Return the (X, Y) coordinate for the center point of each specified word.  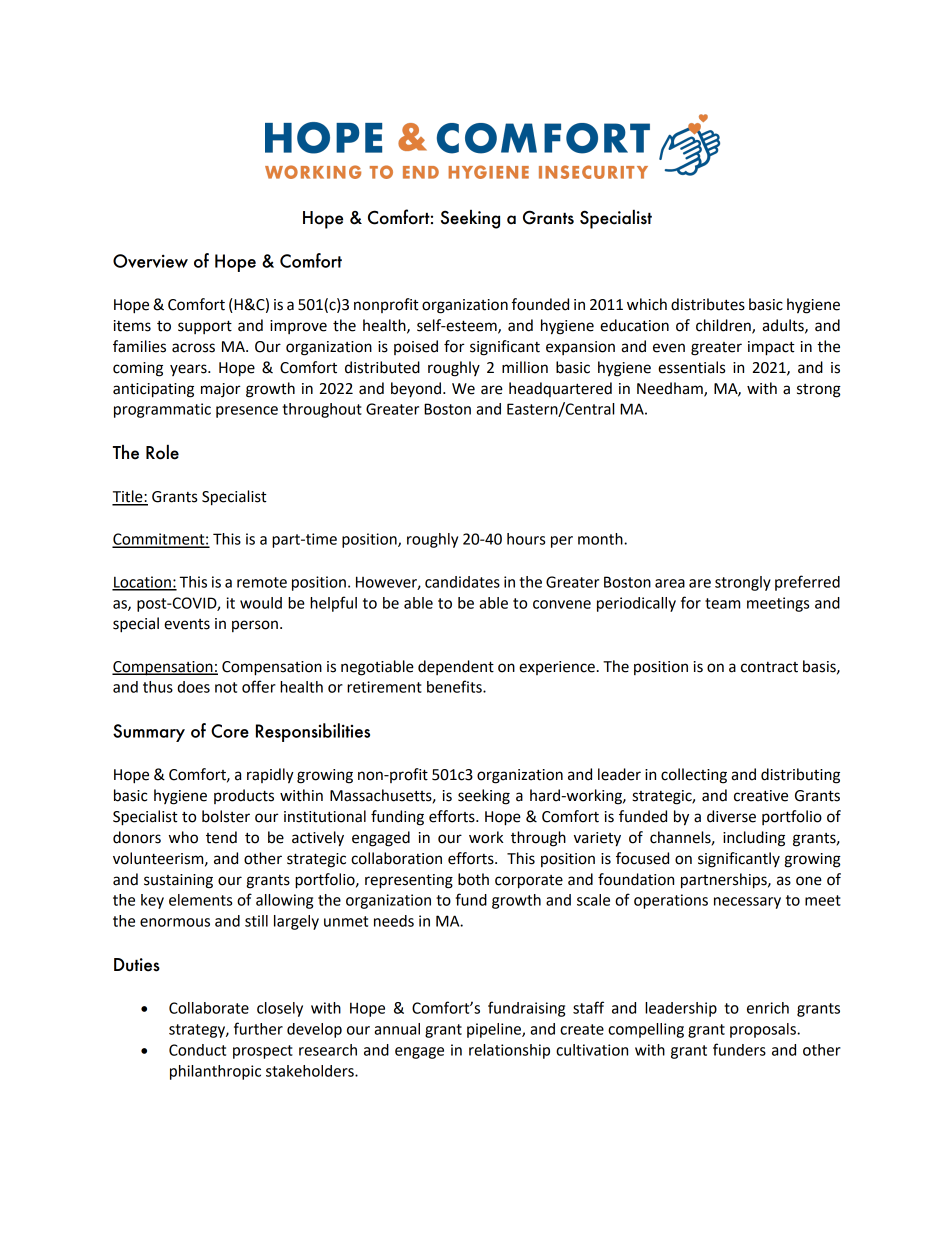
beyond (416, 389)
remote (262, 582)
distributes (708, 304)
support (205, 327)
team (722, 603)
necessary (747, 903)
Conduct (197, 1050)
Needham (671, 389)
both (473, 879)
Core (230, 731)
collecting (694, 776)
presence (247, 412)
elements (200, 900)
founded (540, 304)
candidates (462, 582)
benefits (455, 686)
